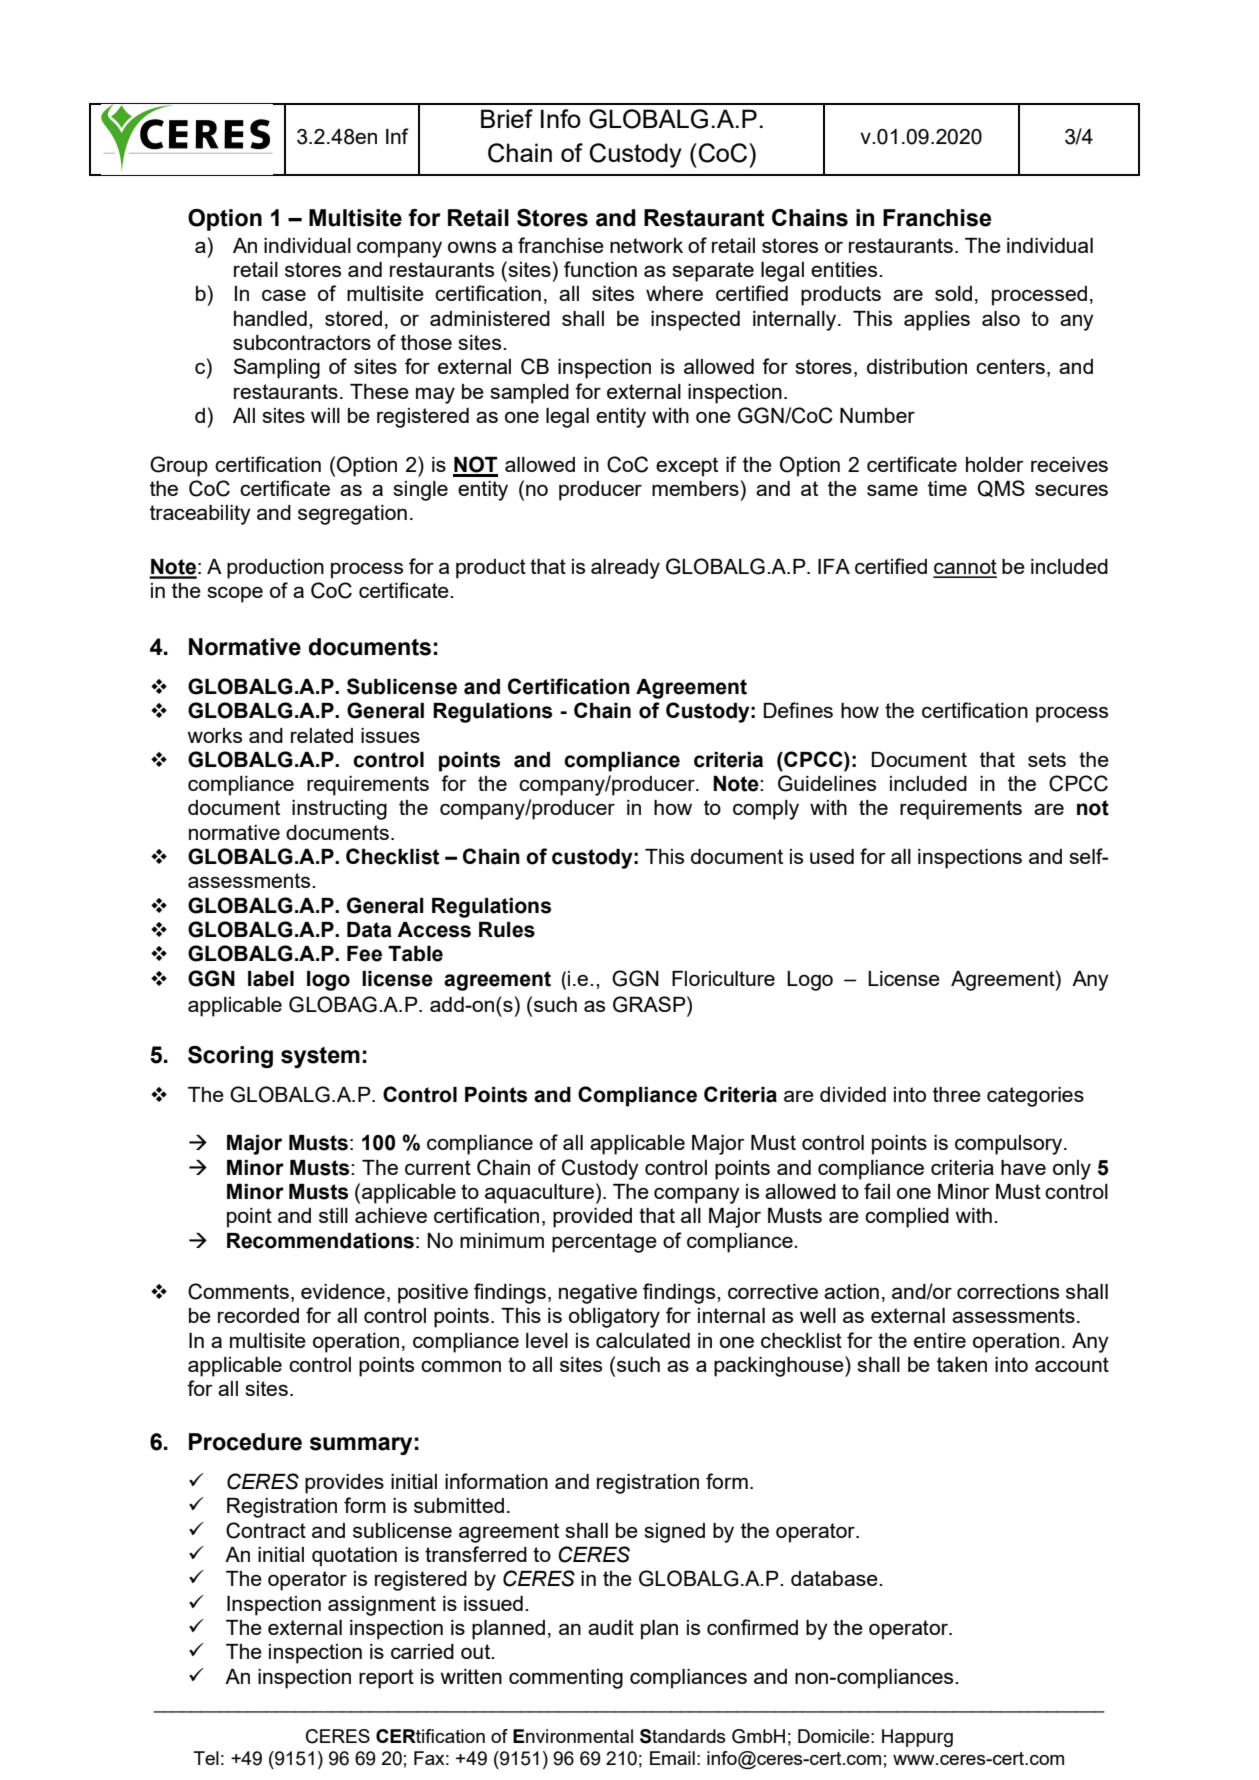 This screenshot has width=1259, height=1780. I want to click on case, so click(284, 295).
